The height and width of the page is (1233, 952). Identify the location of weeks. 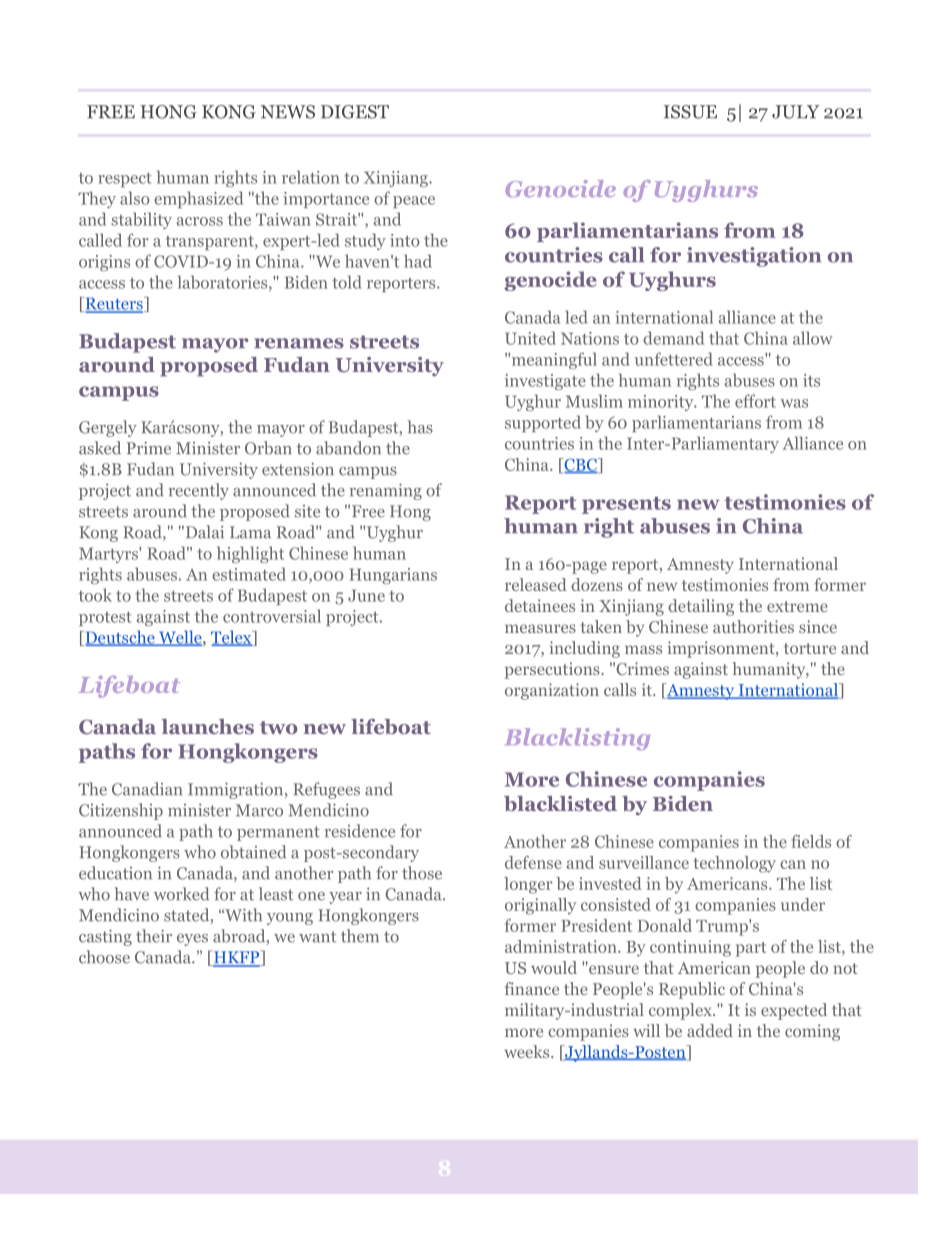
(528, 1051).
